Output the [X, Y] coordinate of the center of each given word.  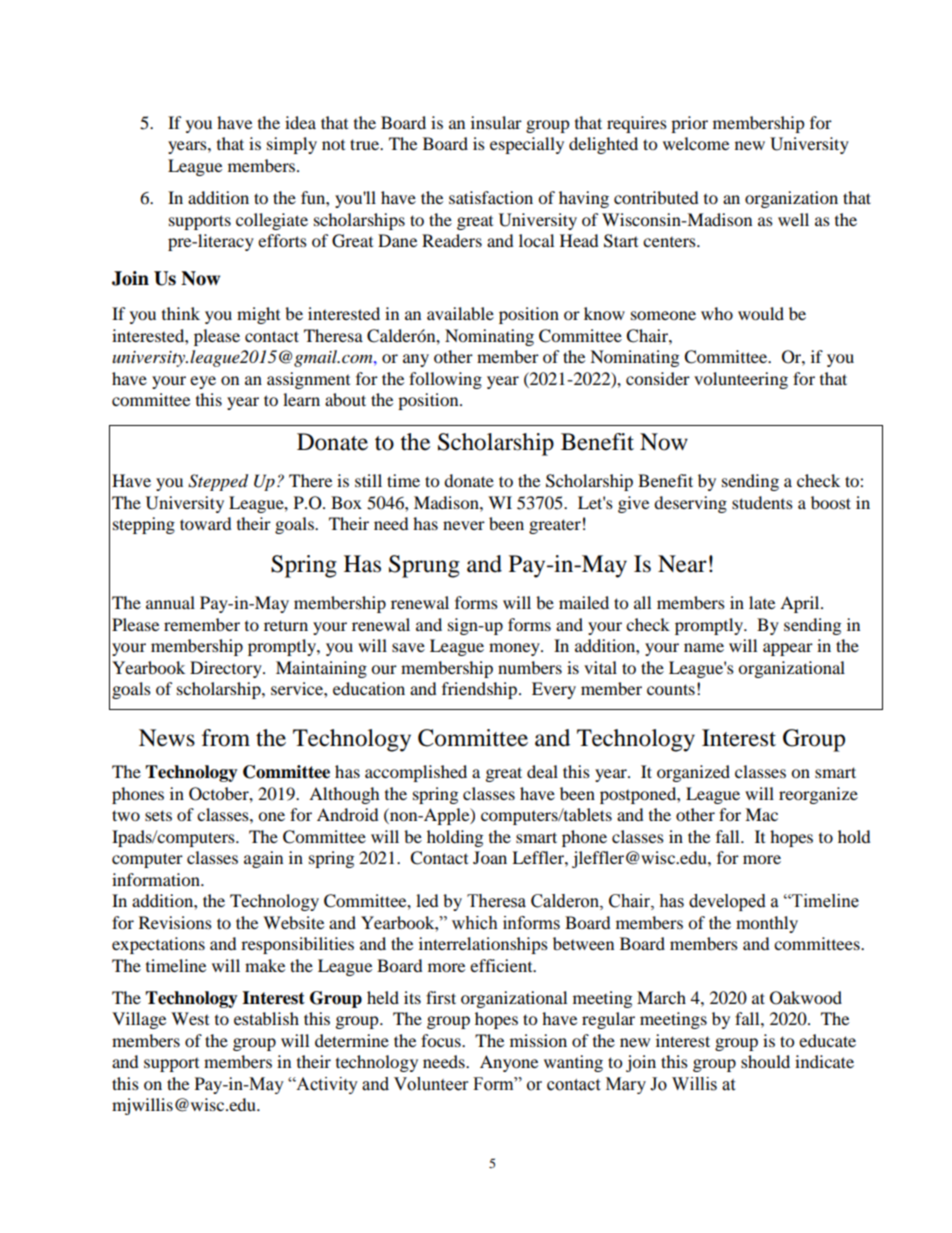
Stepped [218, 482]
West [190, 1018]
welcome [696, 143]
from [226, 738]
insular [496, 122]
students [762, 502]
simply [292, 145]
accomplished [416, 773]
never [464, 525]
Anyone [509, 1063]
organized [693, 773]
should [765, 1061]
